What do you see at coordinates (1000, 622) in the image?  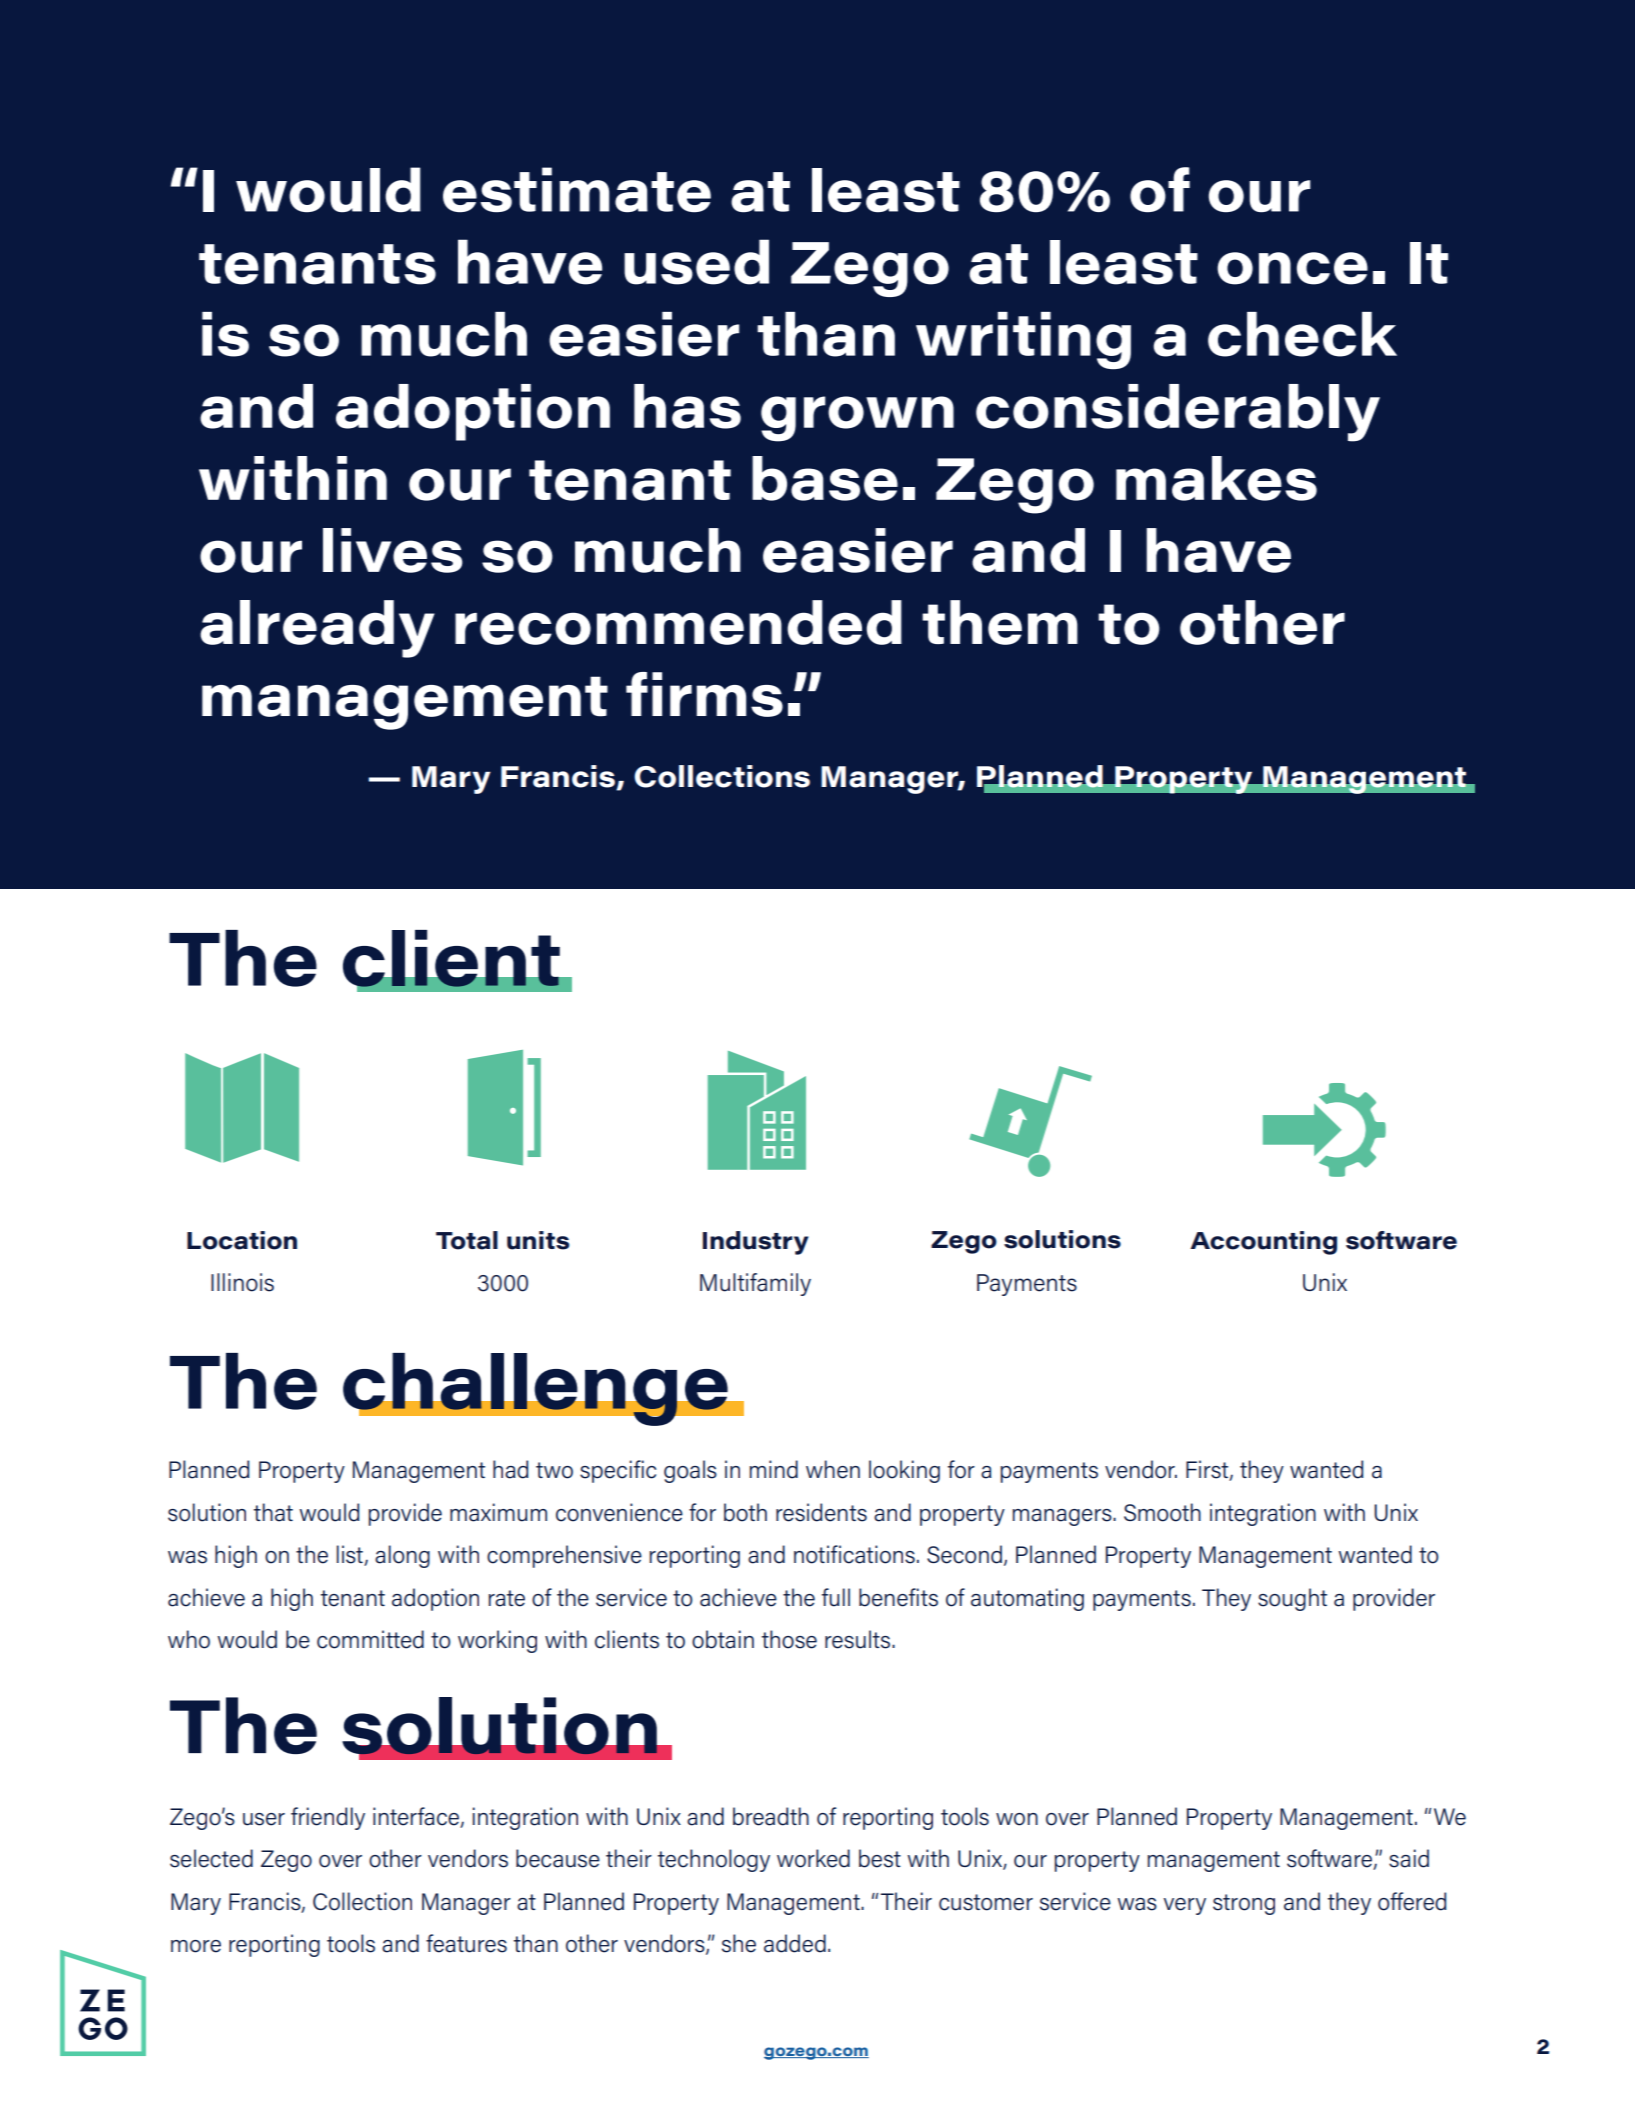 I see `them` at bounding box center [1000, 622].
